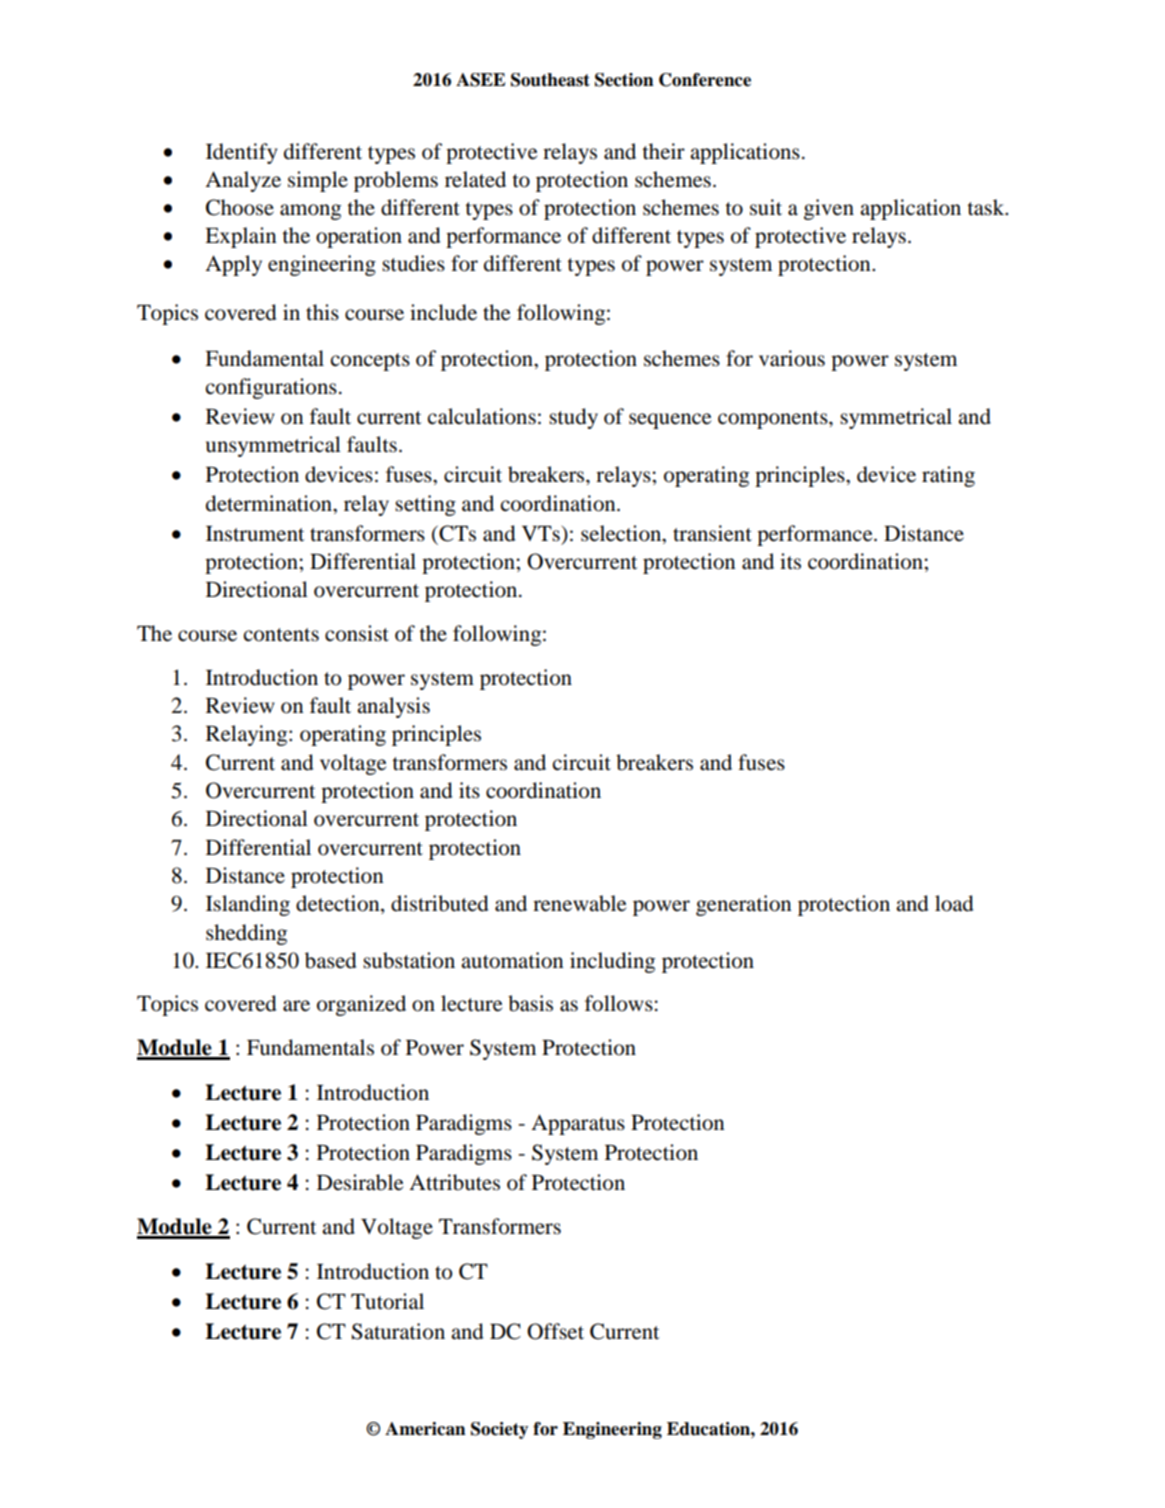 This image has height=1508, width=1165. What do you see at coordinates (398, 1331) in the image?
I see `Saturation` at bounding box center [398, 1331].
